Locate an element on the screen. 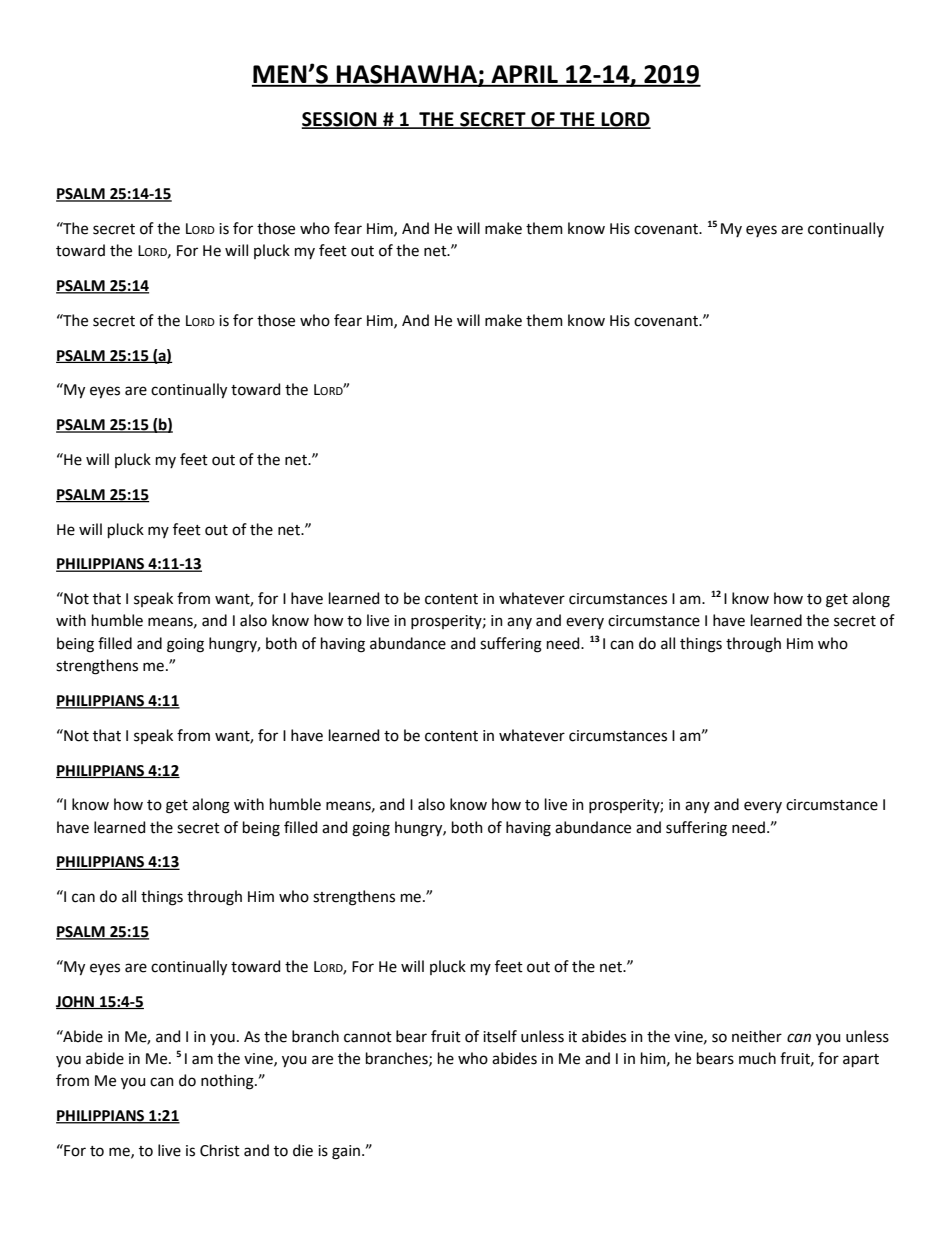 The width and height of the screenshot is (952, 1233). SESSION is located at coordinates (340, 120).
